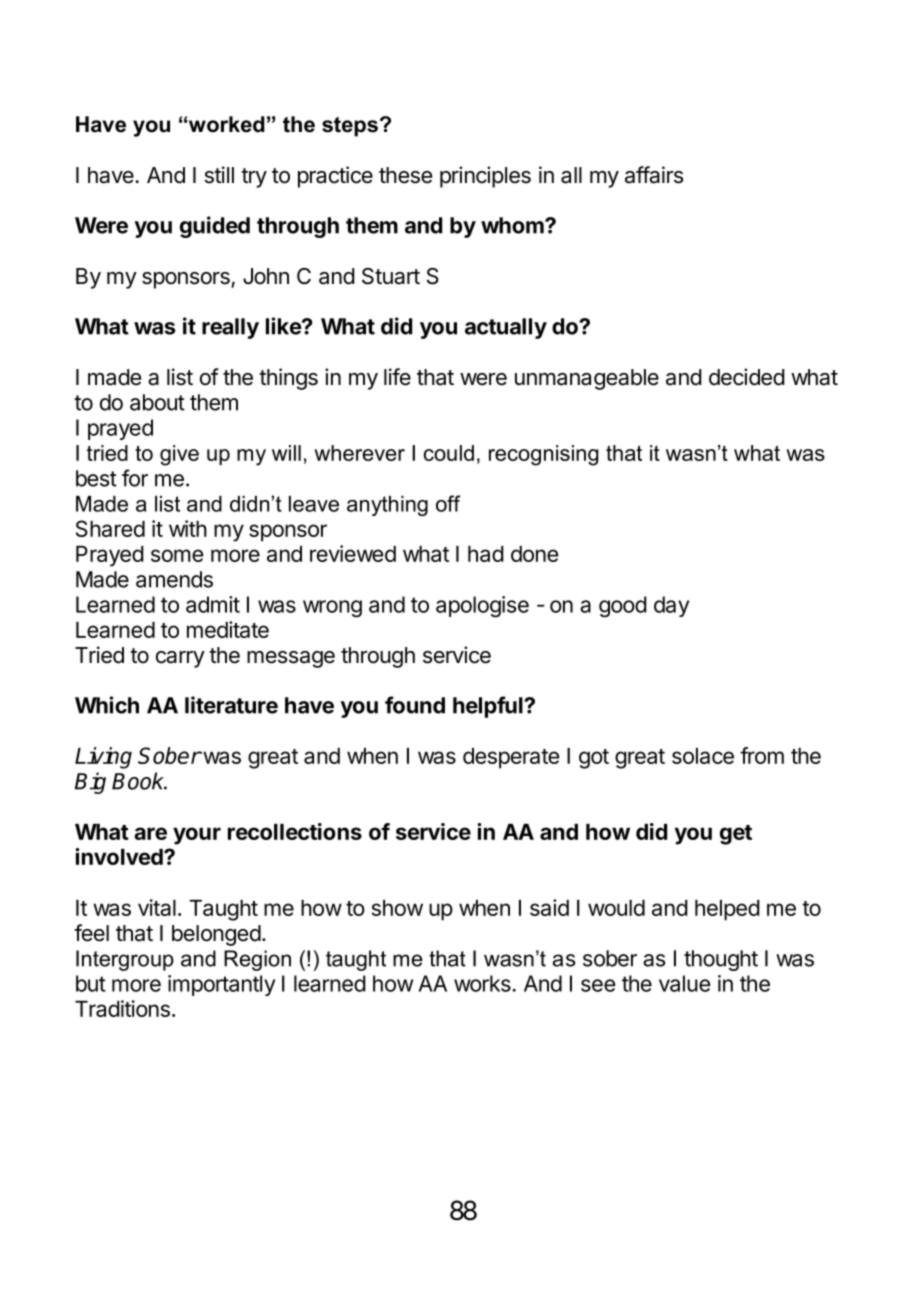 Image resolution: width=924 pixels, height=1308 pixels. Describe the element at coordinates (703, 756) in the image. I see `solace` at that location.
